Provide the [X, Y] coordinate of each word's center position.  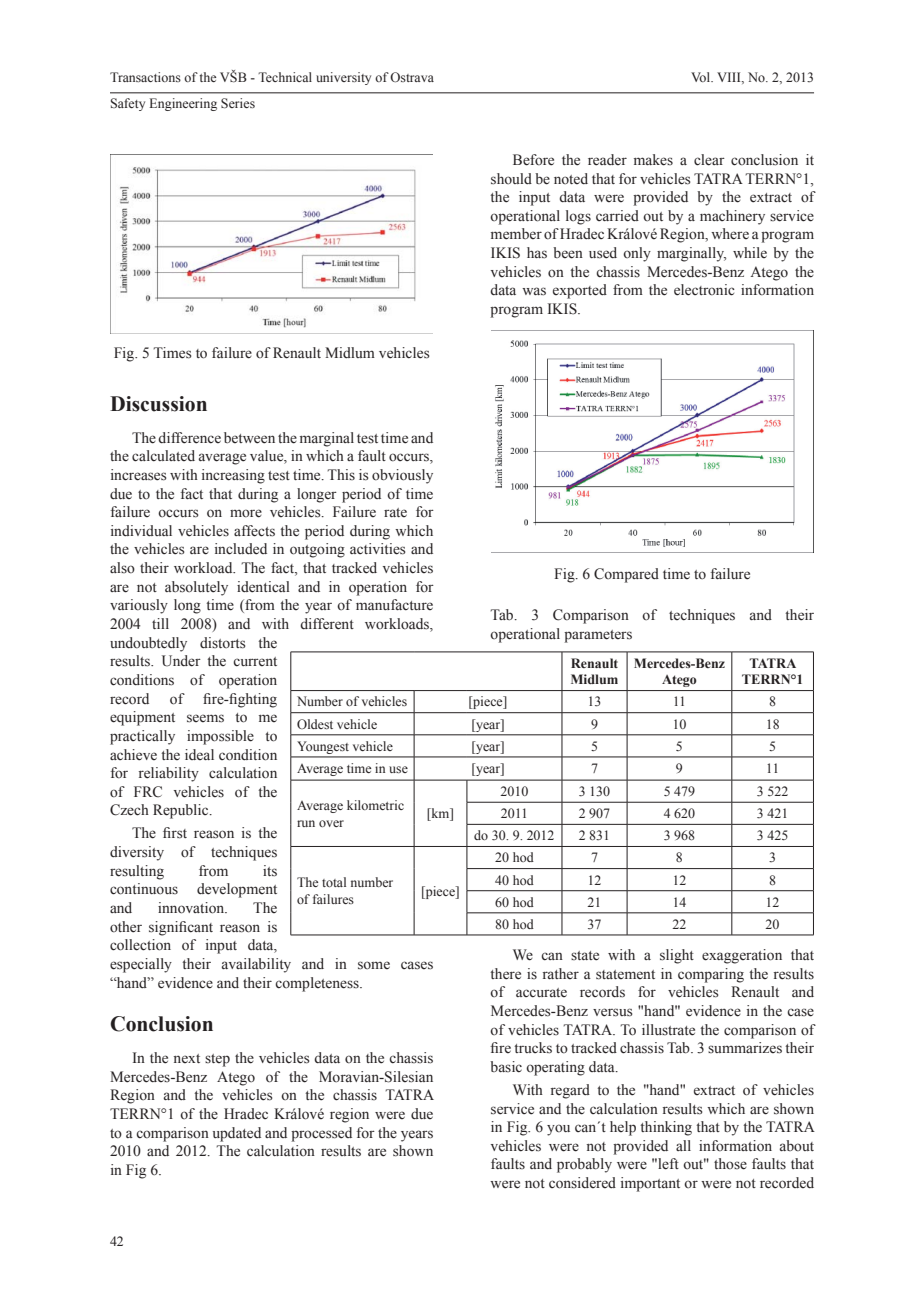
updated [237, 1134]
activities [378, 549]
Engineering [183, 104]
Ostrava [412, 77]
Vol [702, 77]
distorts [223, 643]
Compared [626, 575]
